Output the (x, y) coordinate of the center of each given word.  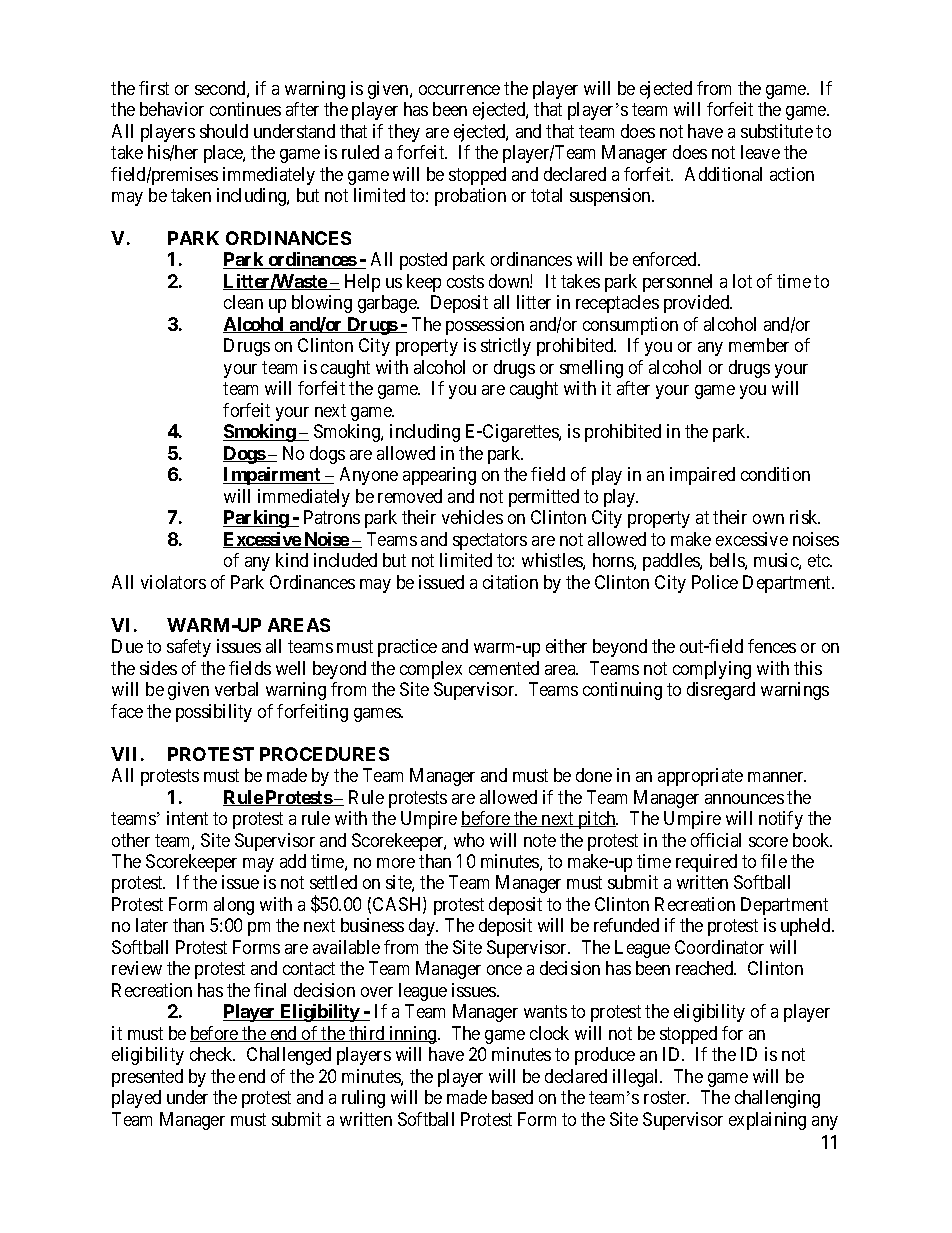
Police (715, 582)
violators (173, 582)
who (469, 840)
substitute (777, 131)
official (716, 840)
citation (510, 582)
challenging (777, 1099)
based (512, 1097)
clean (243, 302)
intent (187, 818)
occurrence (459, 90)
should (224, 131)
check (212, 1054)
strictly (506, 347)
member (759, 345)
